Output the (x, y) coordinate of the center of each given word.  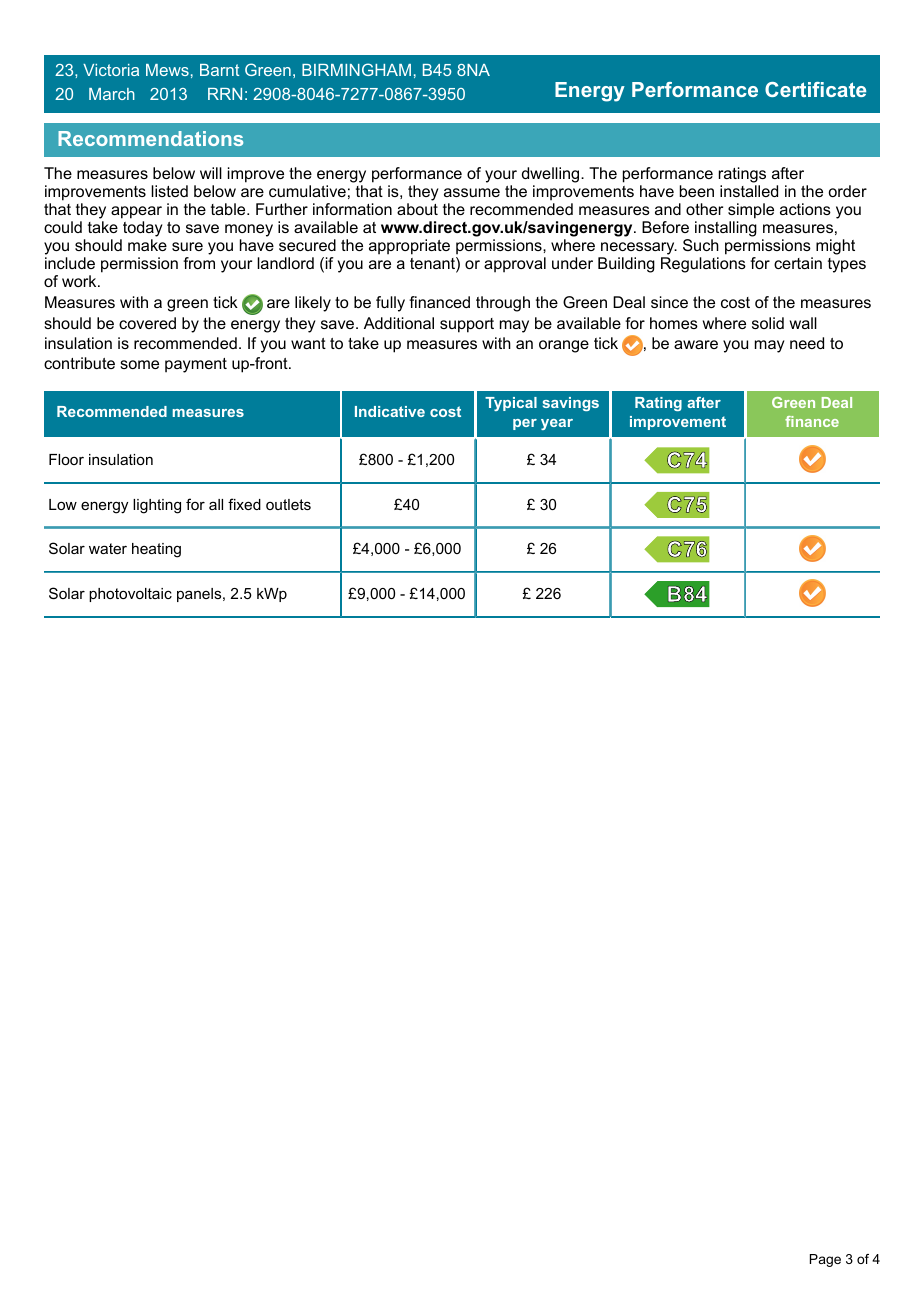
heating (156, 550)
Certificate (815, 89)
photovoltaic (130, 595)
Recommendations (150, 138)
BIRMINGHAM (356, 69)
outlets (288, 504)
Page (825, 1260)
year (557, 424)
